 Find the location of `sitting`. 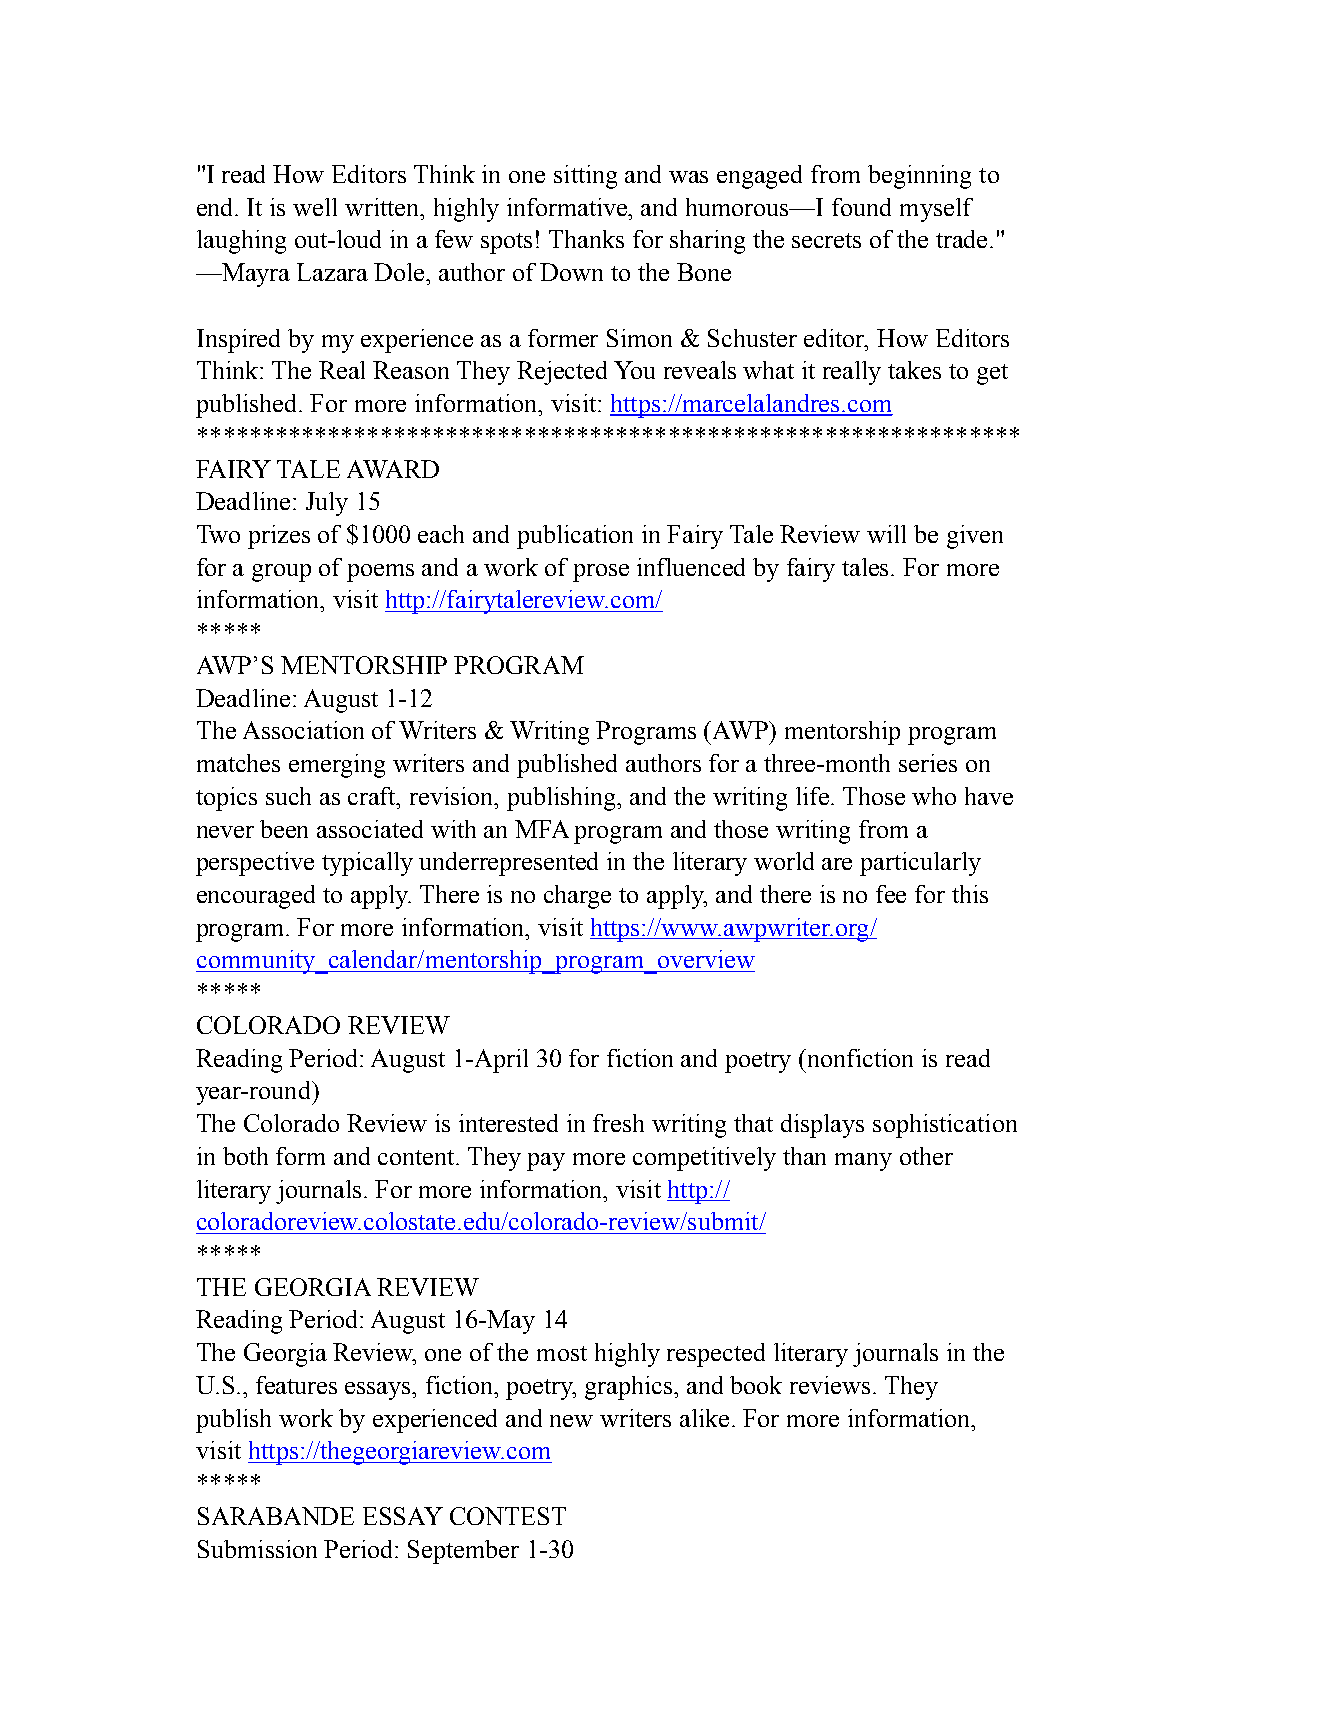

sitting is located at coordinates (585, 177).
